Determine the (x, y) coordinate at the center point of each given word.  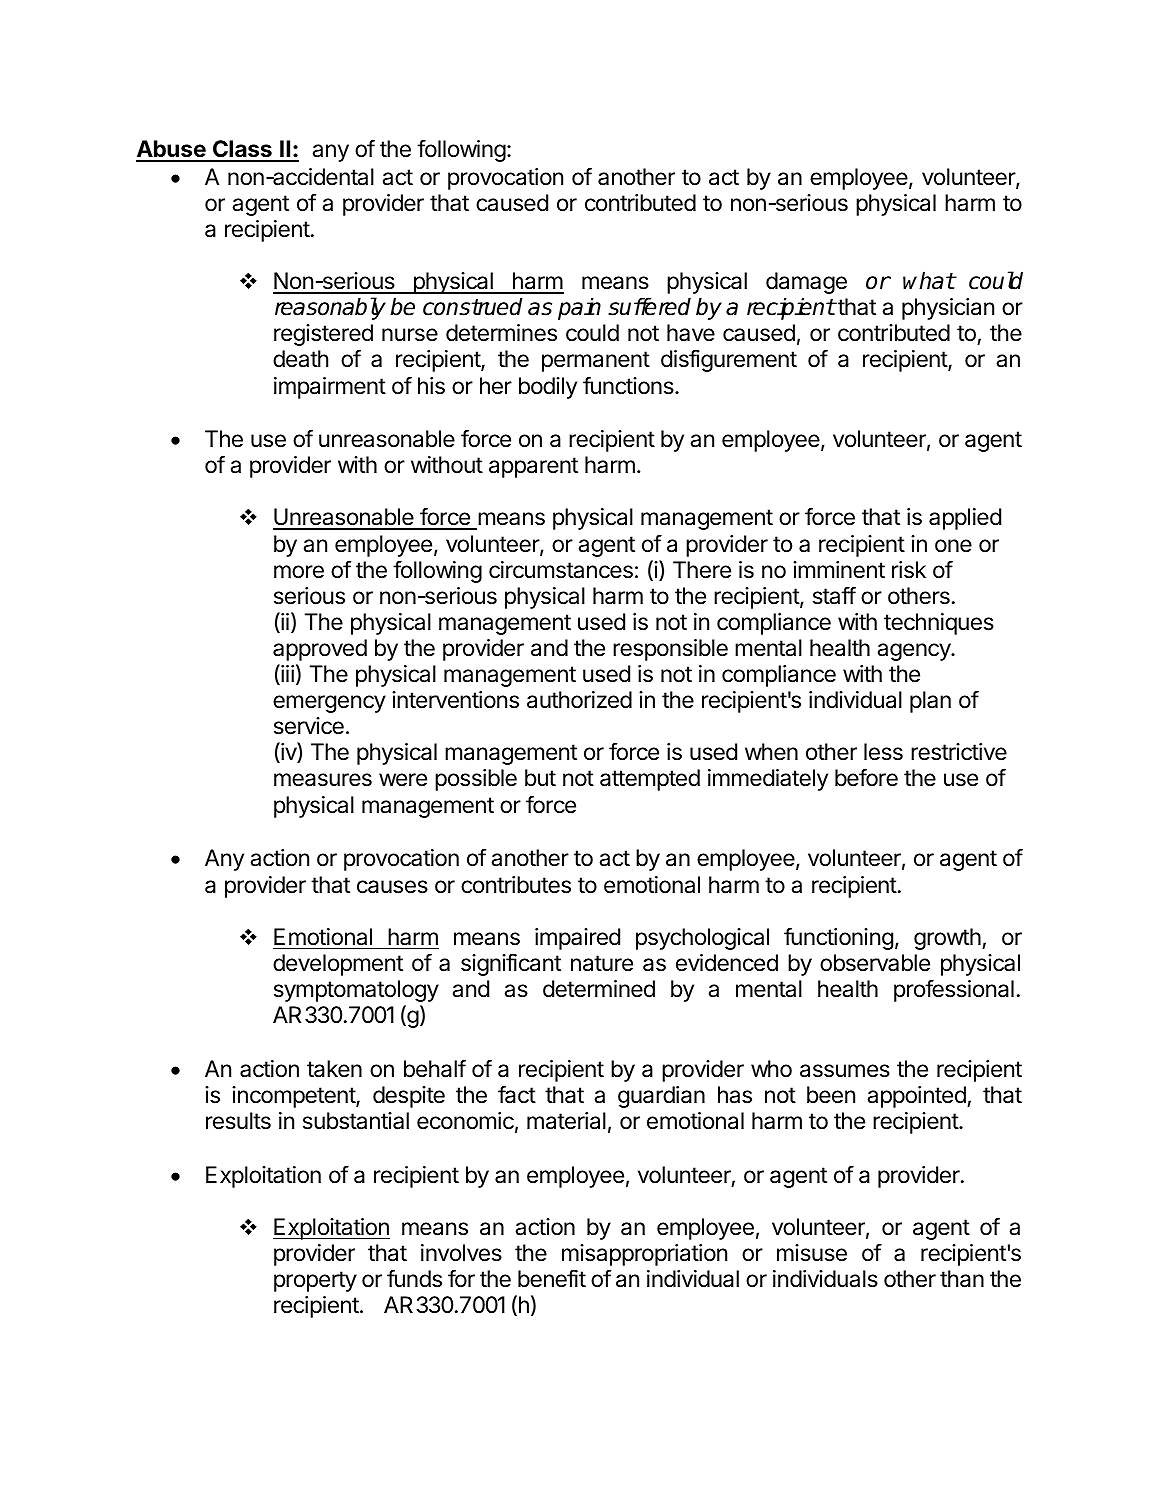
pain (579, 308)
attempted (650, 780)
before (866, 777)
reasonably (330, 308)
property (315, 1281)
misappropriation (644, 1255)
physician (948, 309)
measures (323, 780)
